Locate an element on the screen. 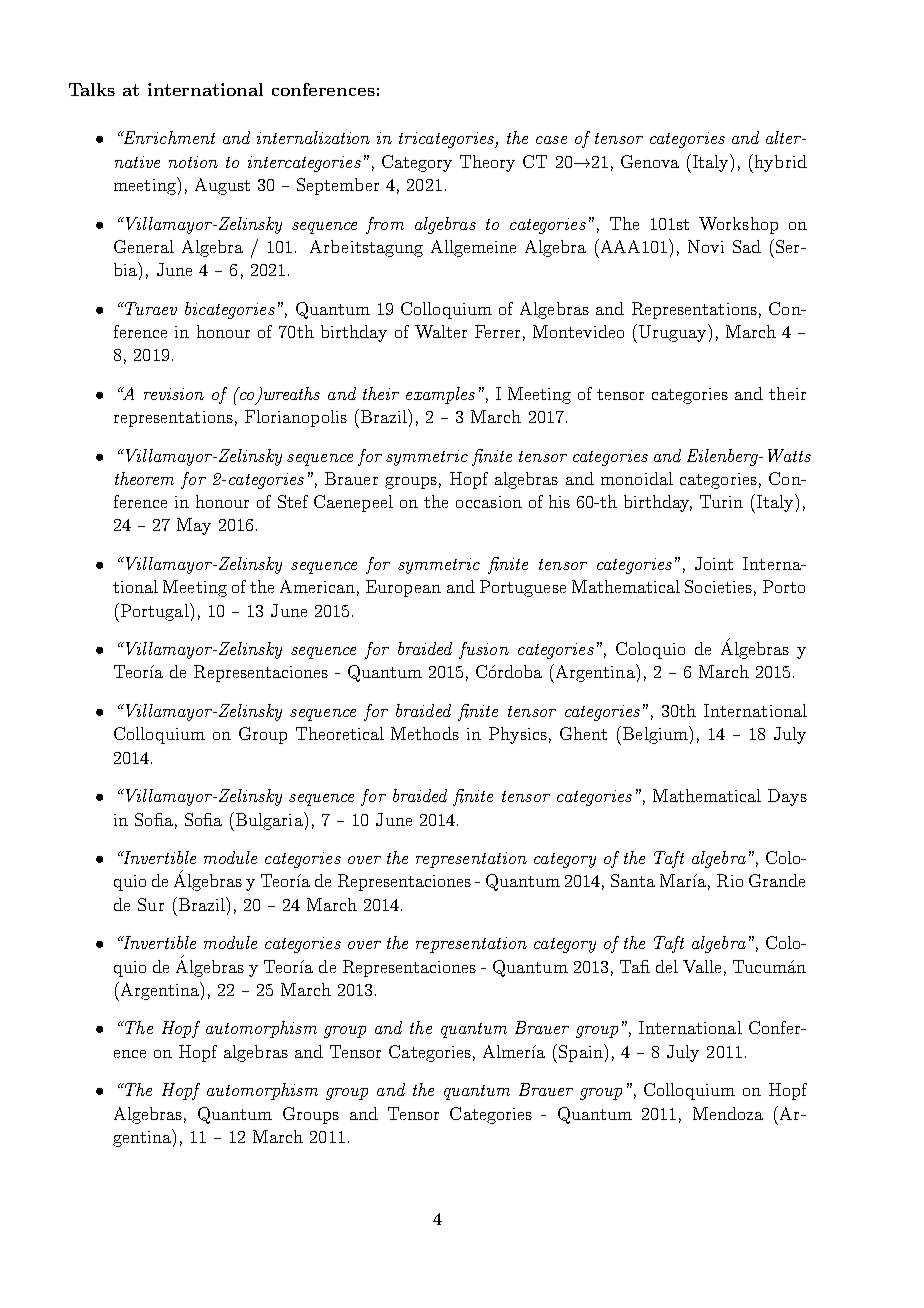  revision is located at coordinates (174, 394).
